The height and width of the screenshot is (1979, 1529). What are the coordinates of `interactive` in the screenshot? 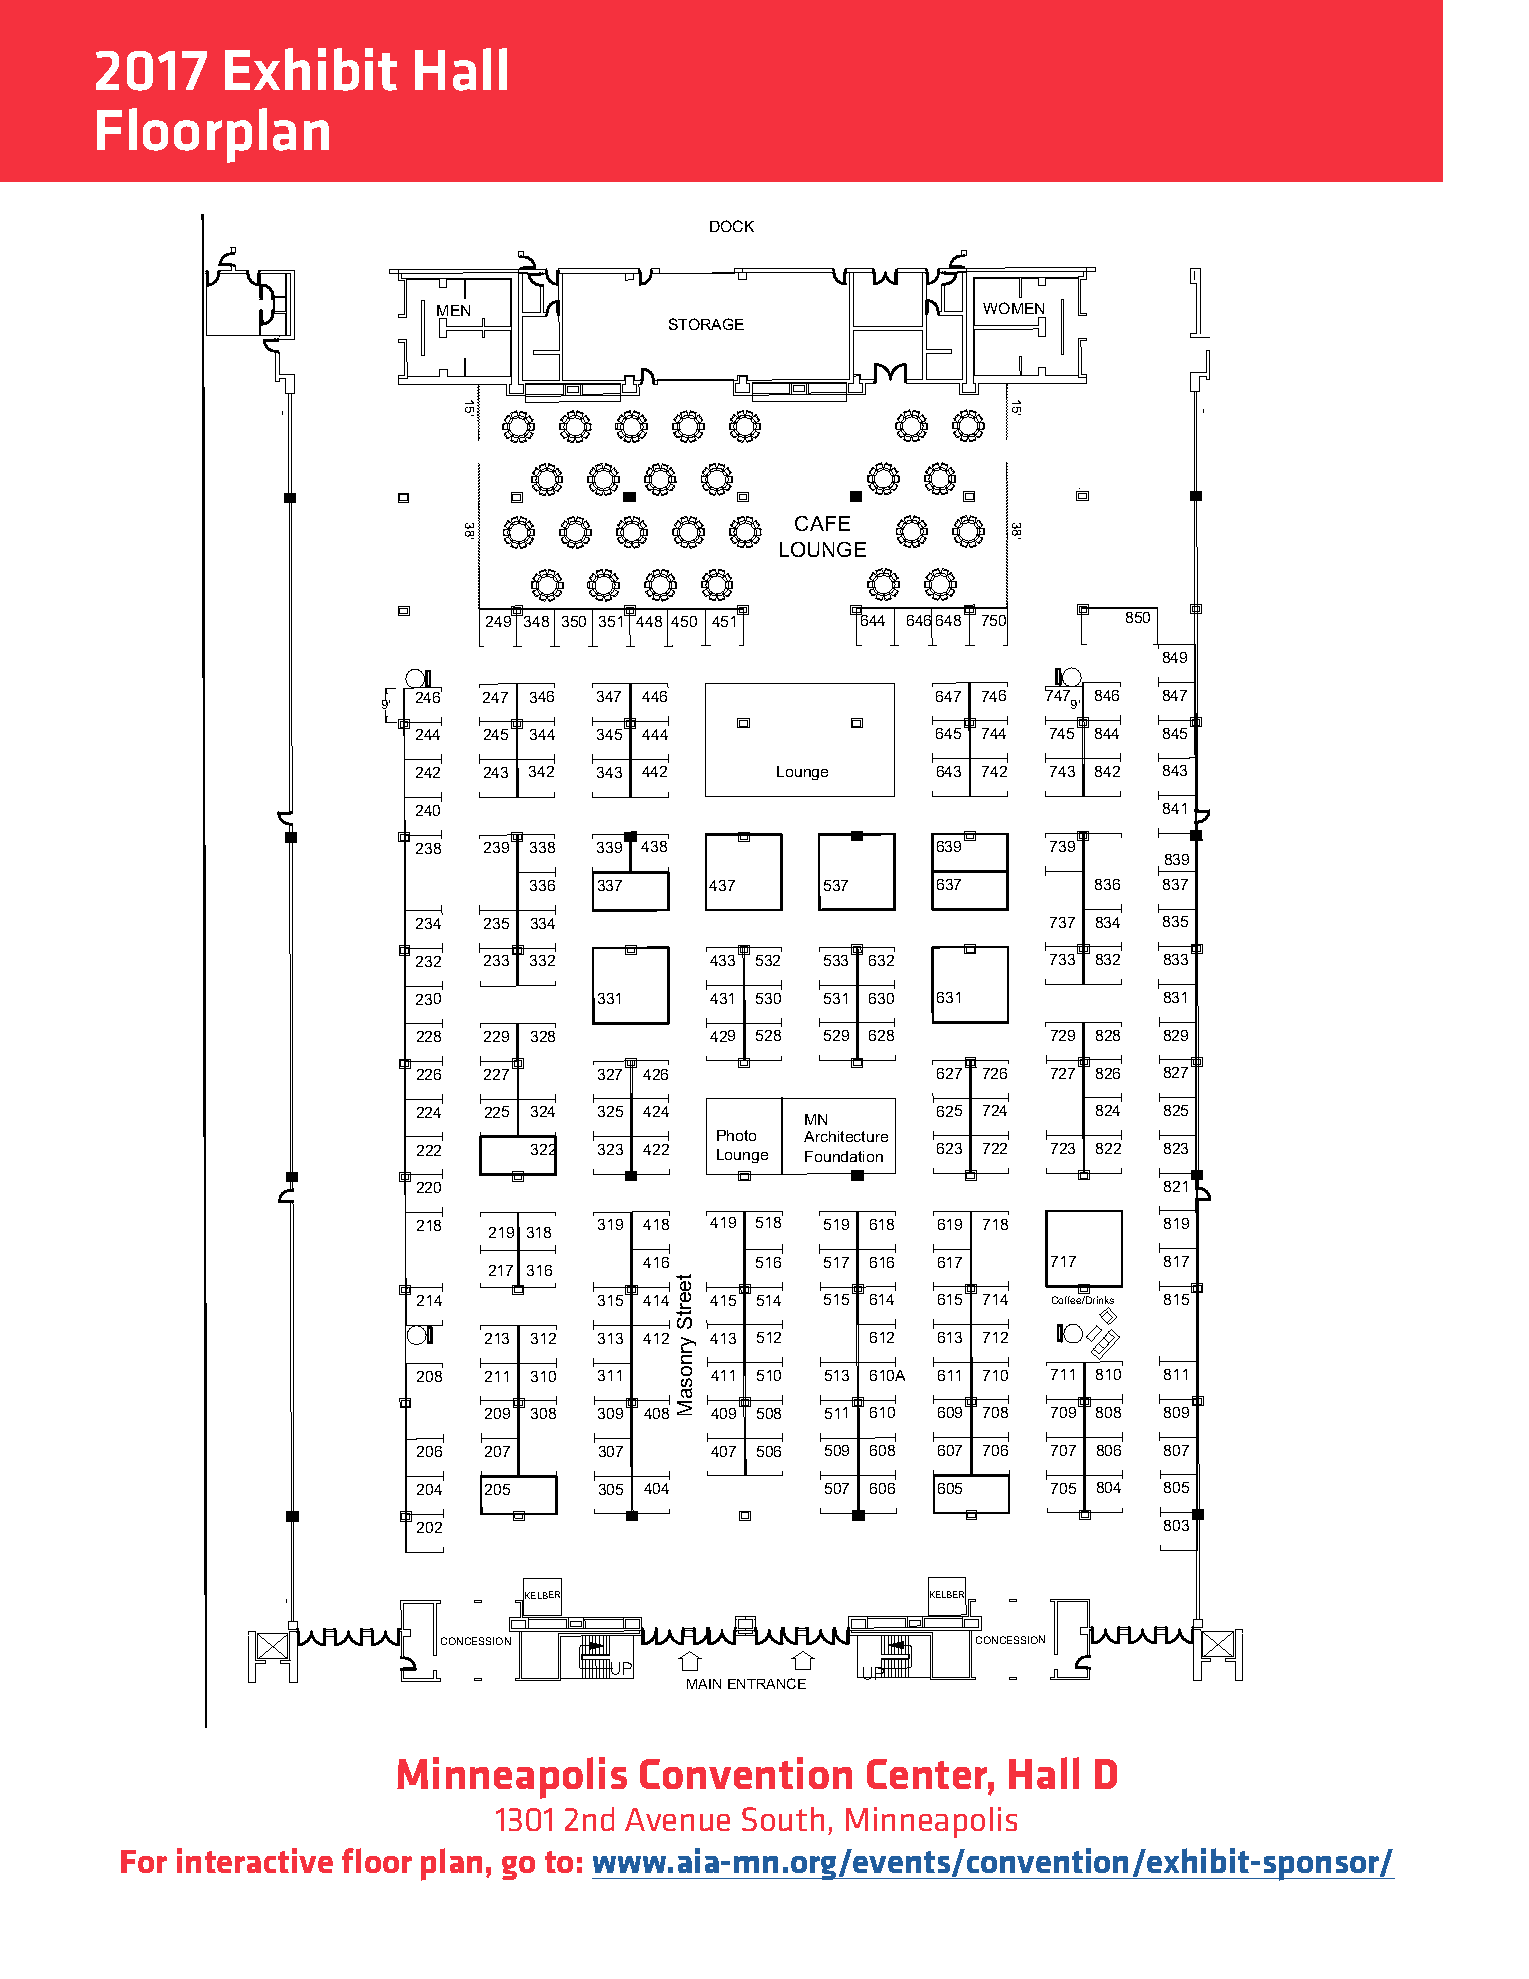 It's located at (255, 1860).
